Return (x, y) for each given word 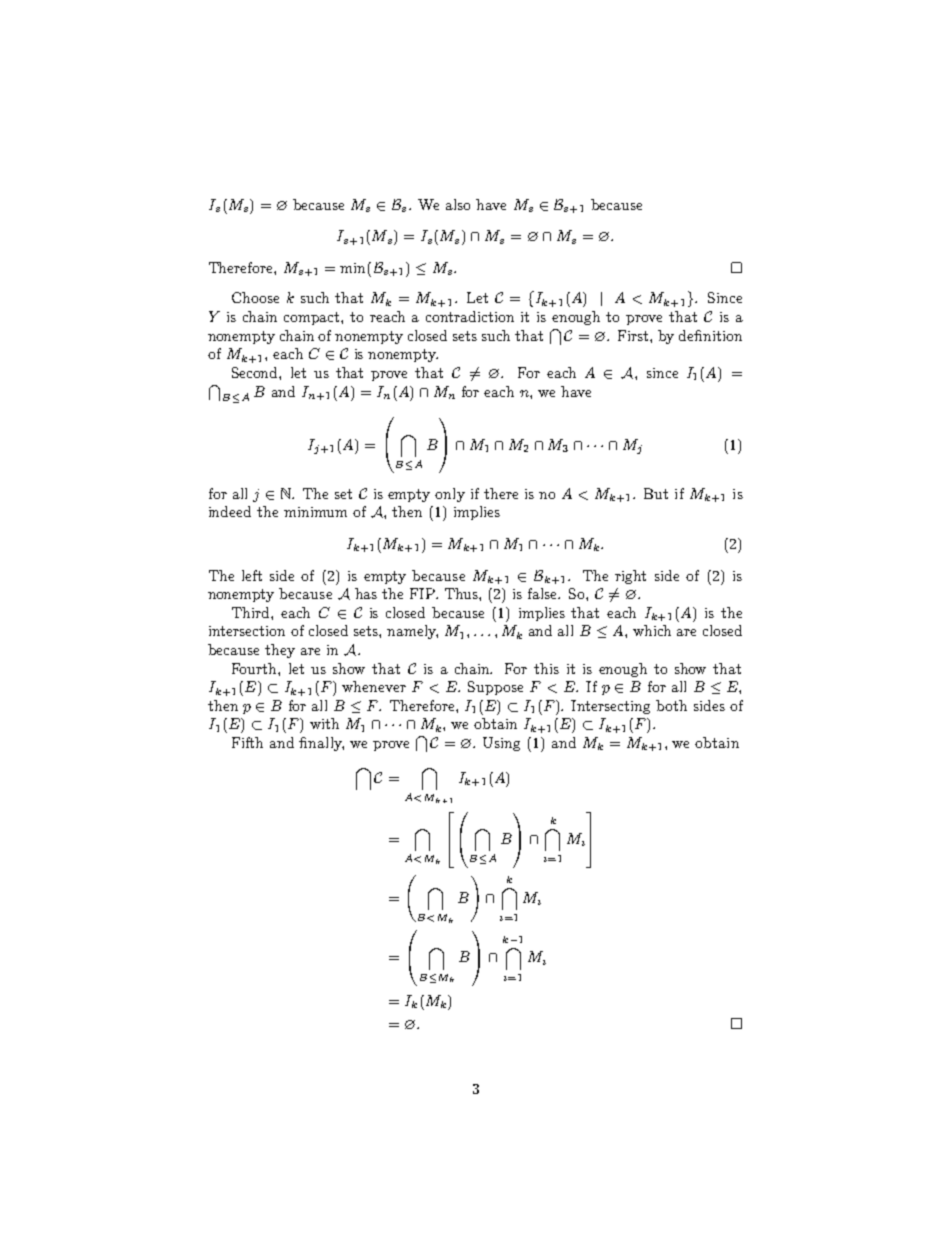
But (656, 493)
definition (710, 335)
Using (501, 744)
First (634, 335)
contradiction (470, 316)
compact (313, 318)
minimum (315, 512)
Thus (462, 593)
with (324, 723)
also (458, 204)
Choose (255, 297)
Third (252, 612)
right (630, 577)
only (450, 495)
